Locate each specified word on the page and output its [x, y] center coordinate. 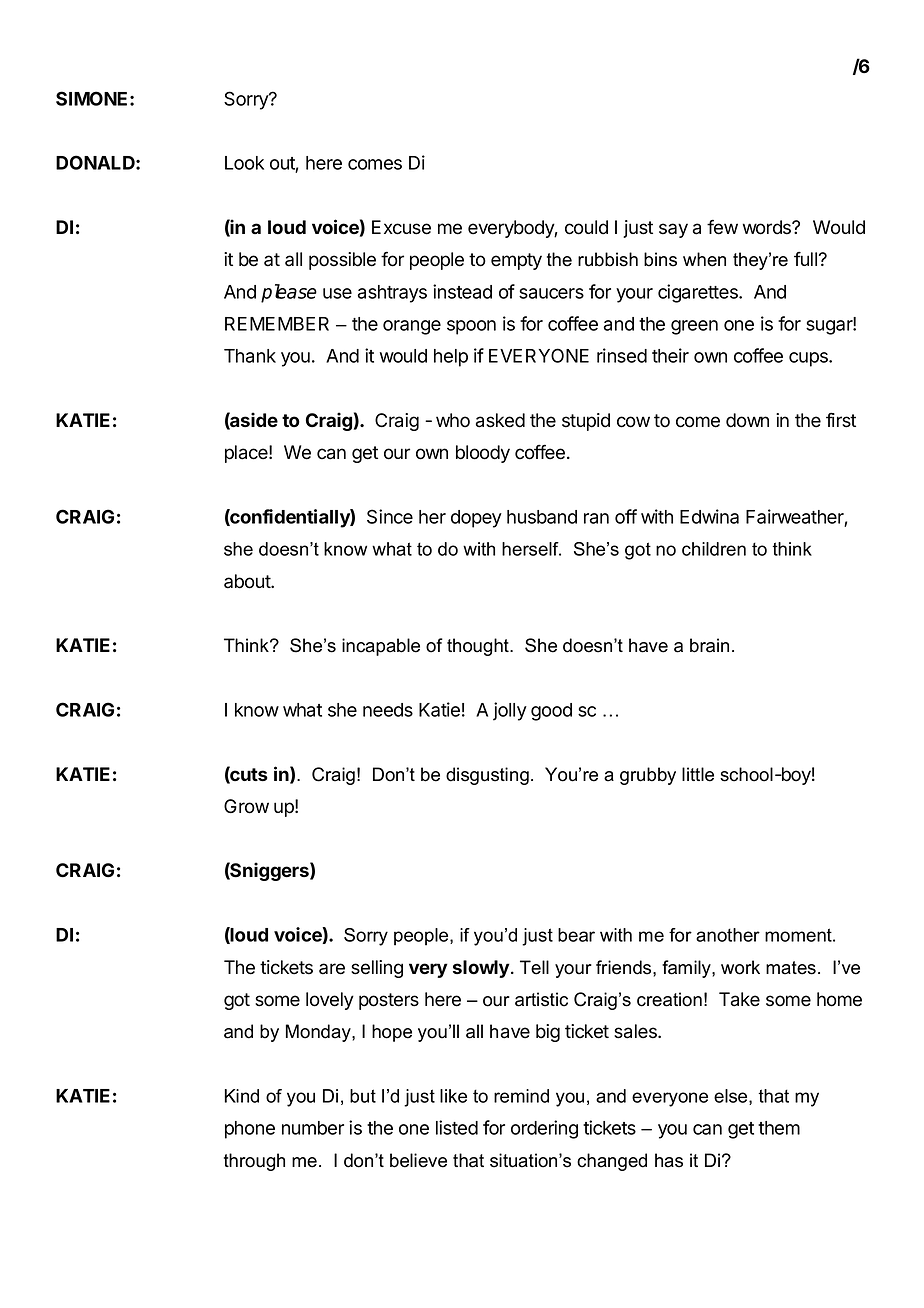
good [551, 712]
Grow [246, 806]
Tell [534, 967]
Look [244, 163]
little [698, 774]
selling [377, 969]
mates [792, 968]
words [768, 227]
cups [809, 359]
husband [542, 517]
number [313, 1128]
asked [500, 420]
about [248, 581]
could [586, 227]
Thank [250, 356]
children [714, 549]
